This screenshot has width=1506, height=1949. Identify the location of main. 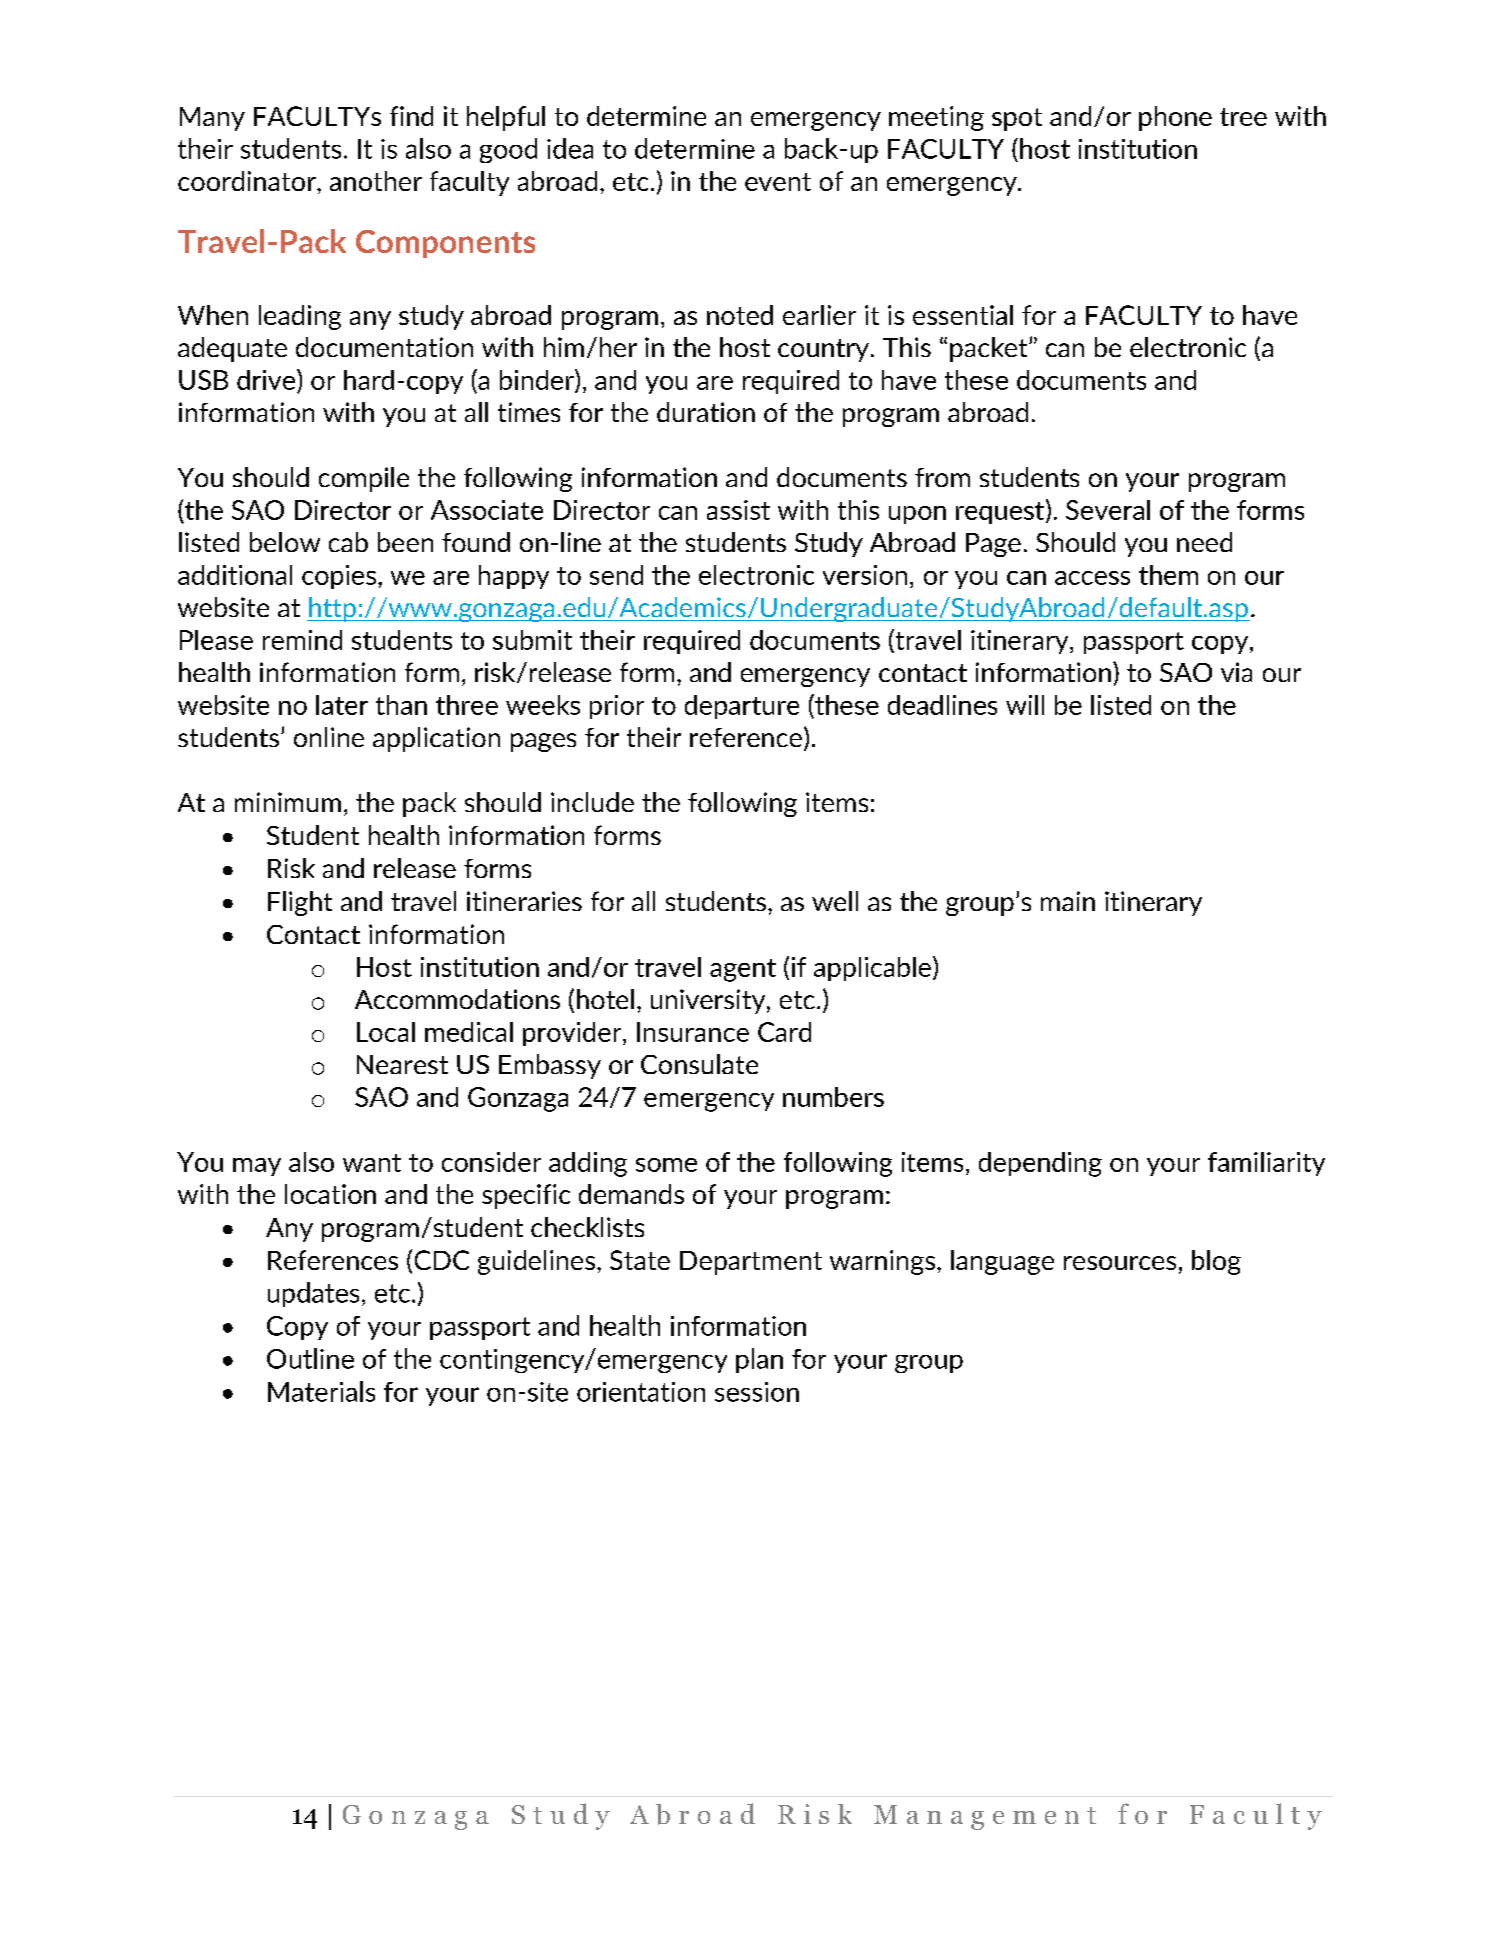
(1068, 901).
